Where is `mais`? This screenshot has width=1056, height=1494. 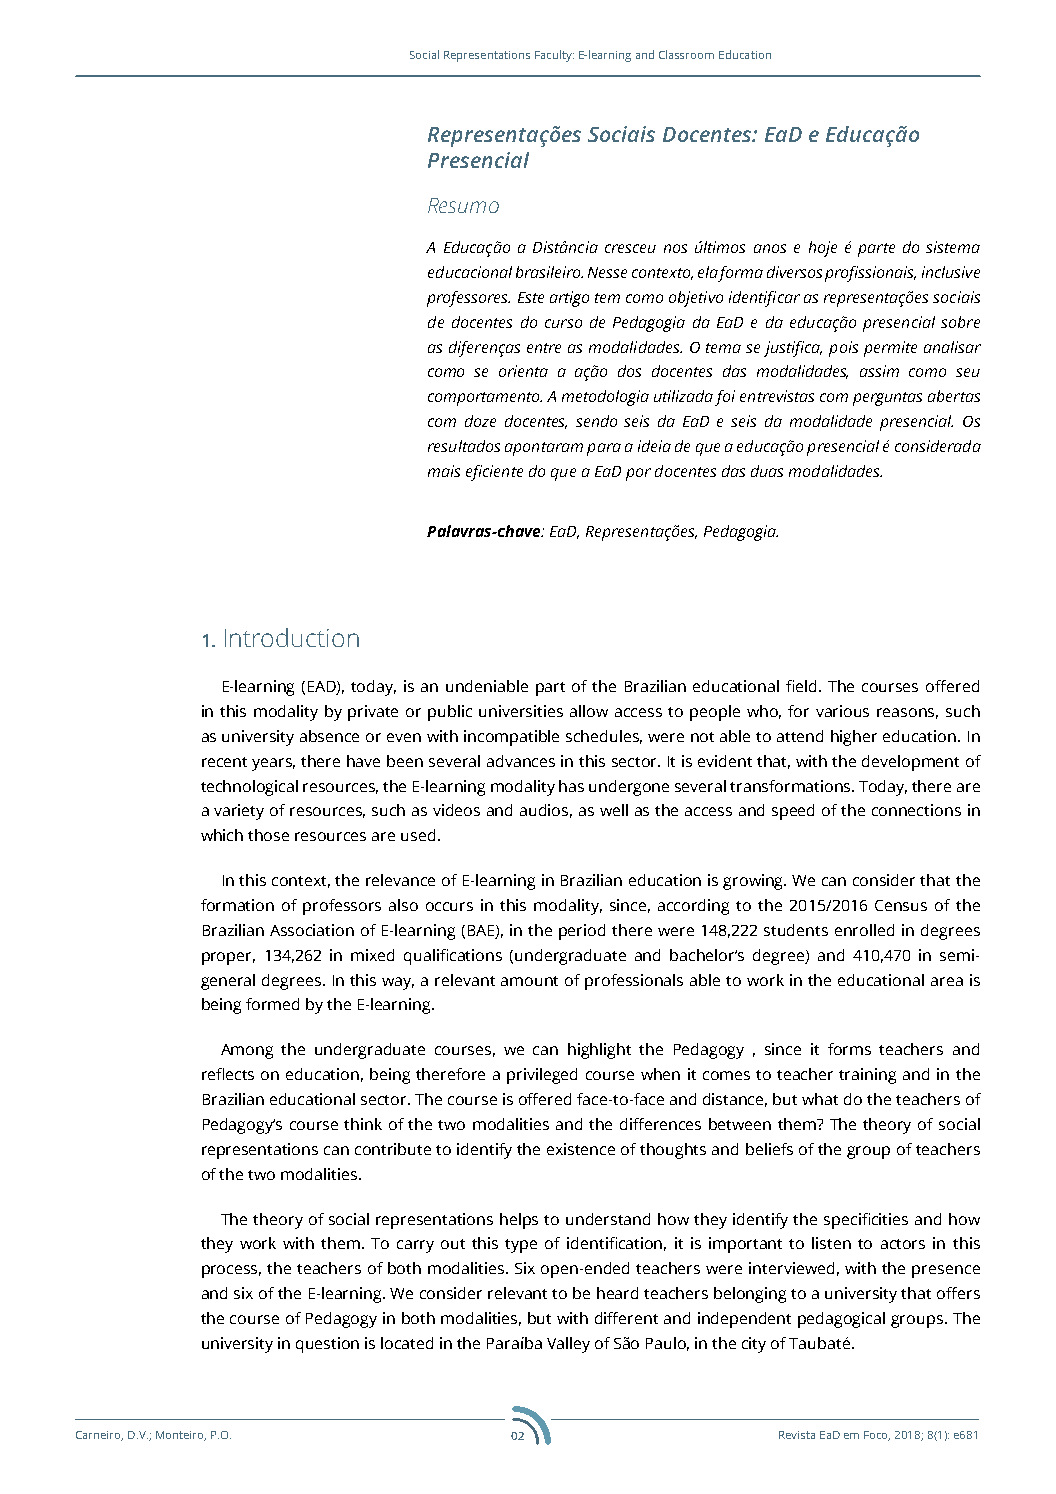
mais is located at coordinates (444, 471).
